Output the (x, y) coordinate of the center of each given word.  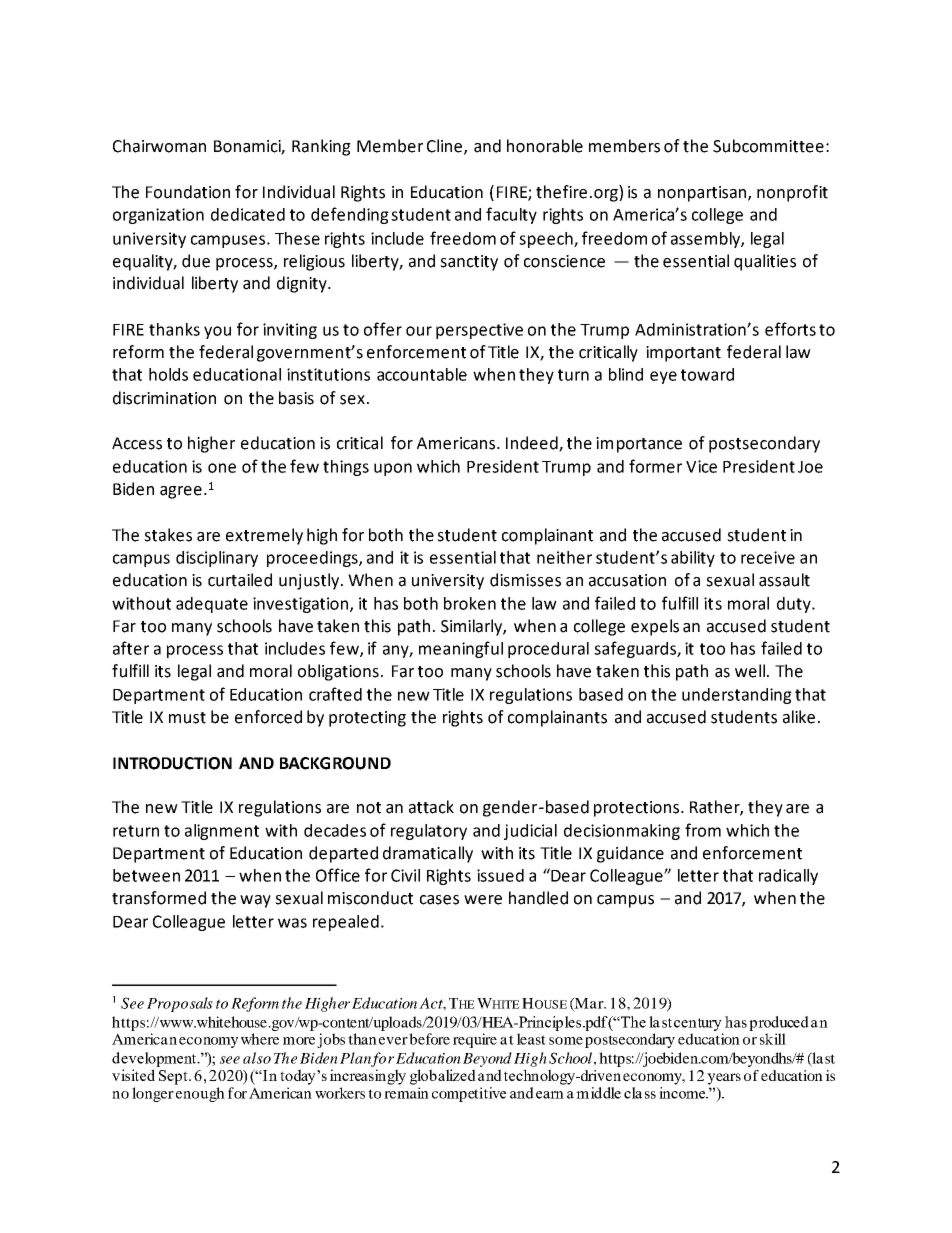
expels (655, 627)
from (703, 830)
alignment (222, 832)
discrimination (164, 398)
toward (707, 374)
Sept (174, 1077)
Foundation (188, 192)
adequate (212, 605)
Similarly (472, 627)
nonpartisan (703, 194)
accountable (422, 374)
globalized (443, 1077)
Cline (444, 146)
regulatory (429, 832)
